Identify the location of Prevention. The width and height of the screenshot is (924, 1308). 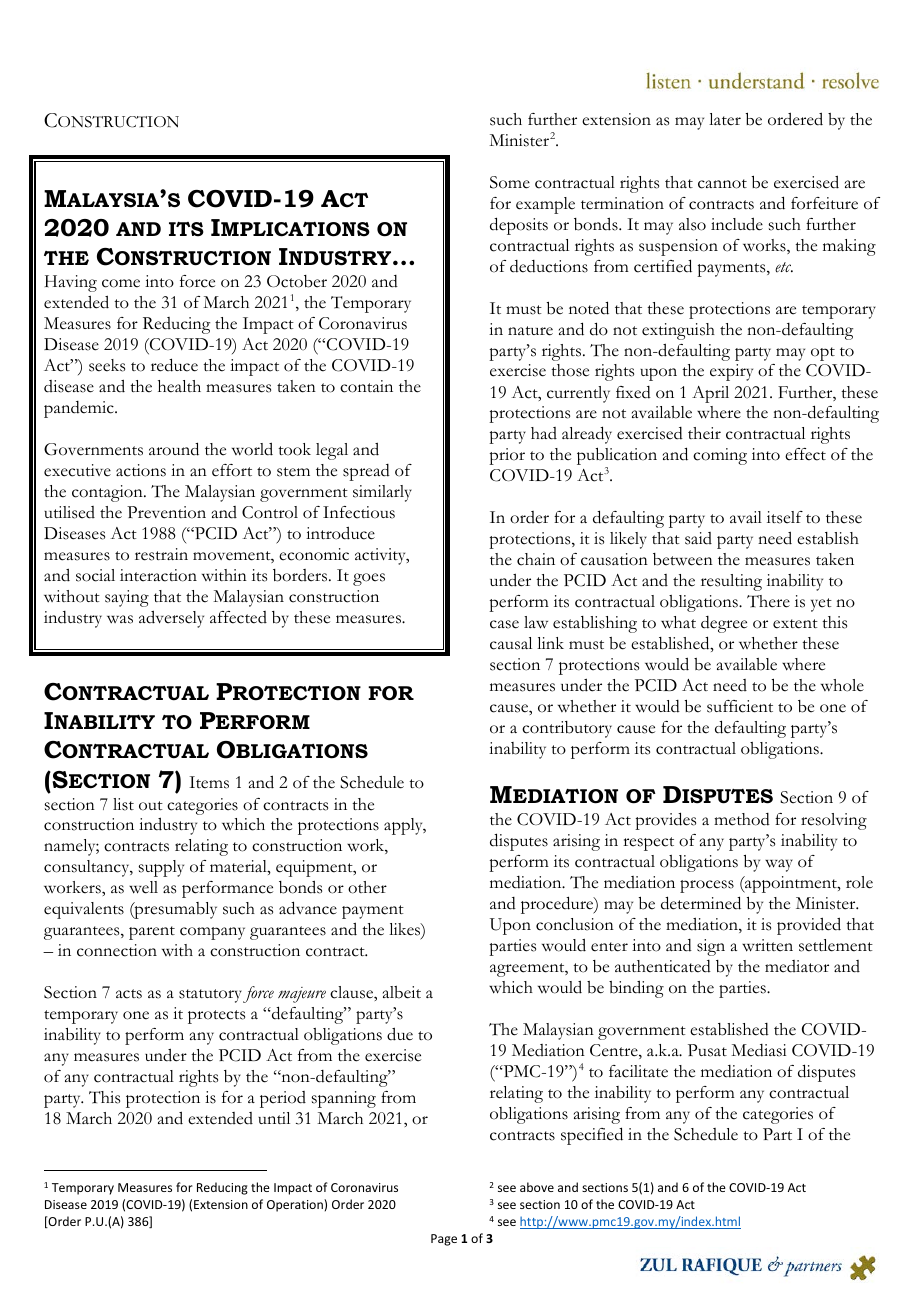
(166, 512).
